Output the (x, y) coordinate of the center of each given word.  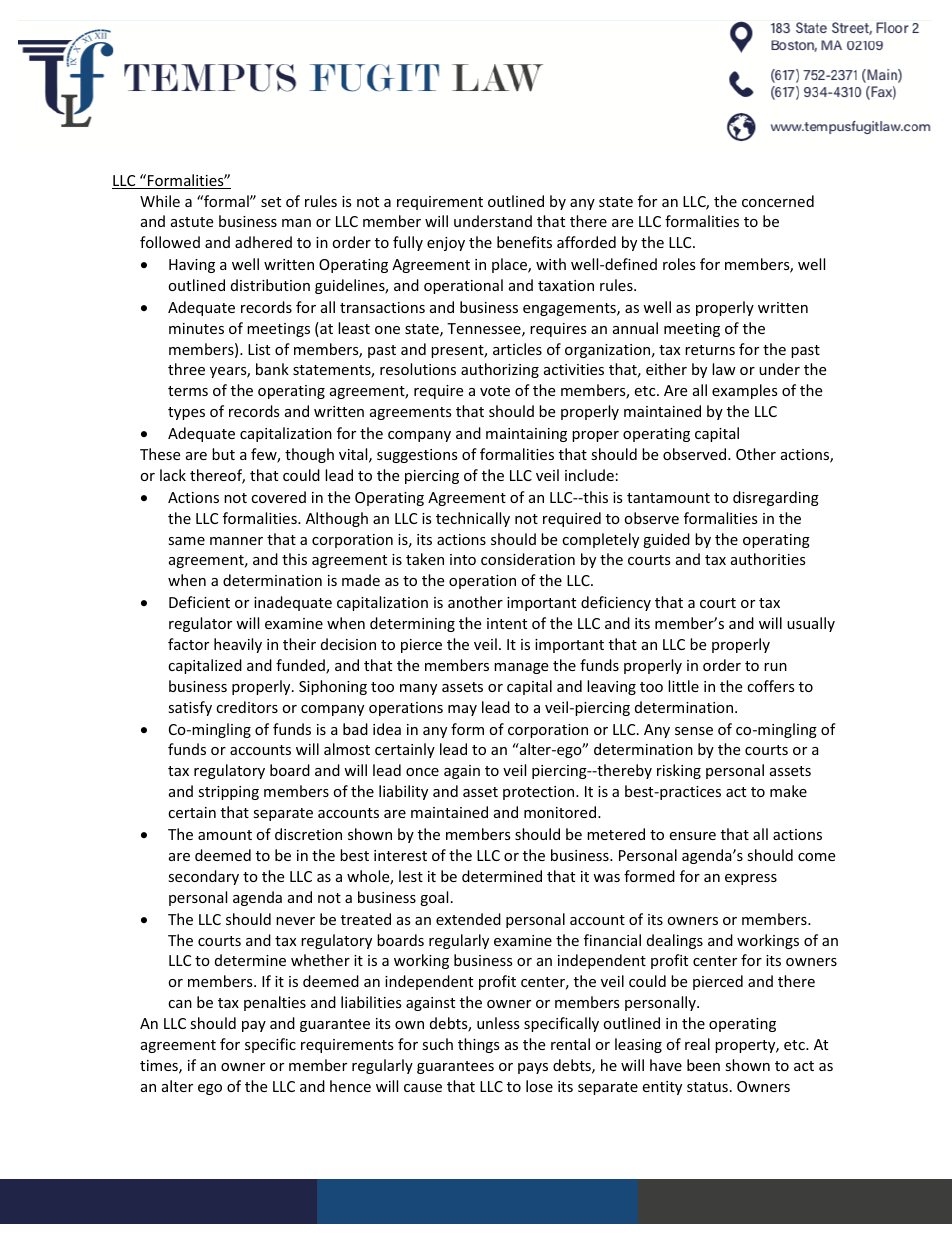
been (703, 1065)
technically (473, 519)
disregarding (776, 498)
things (479, 1045)
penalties (275, 1003)
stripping (228, 793)
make (788, 791)
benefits (524, 242)
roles (679, 264)
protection (540, 793)
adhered (263, 242)
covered (278, 497)
